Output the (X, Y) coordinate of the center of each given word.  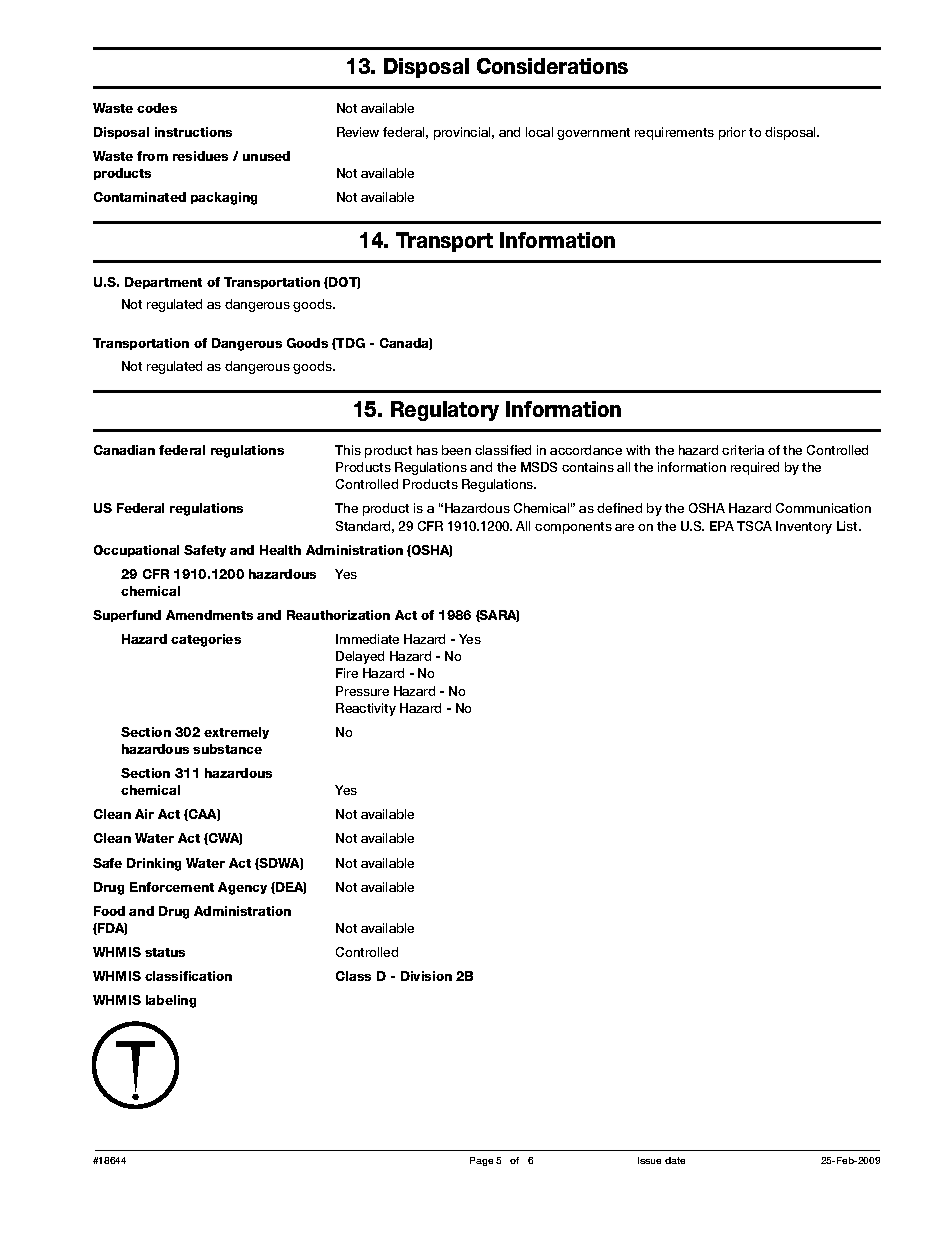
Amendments (209, 615)
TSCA (754, 526)
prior (732, 133)
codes (157, 108)
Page (481, 1161)
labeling (171, 1001)
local (539, 132)
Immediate (367, 639)
